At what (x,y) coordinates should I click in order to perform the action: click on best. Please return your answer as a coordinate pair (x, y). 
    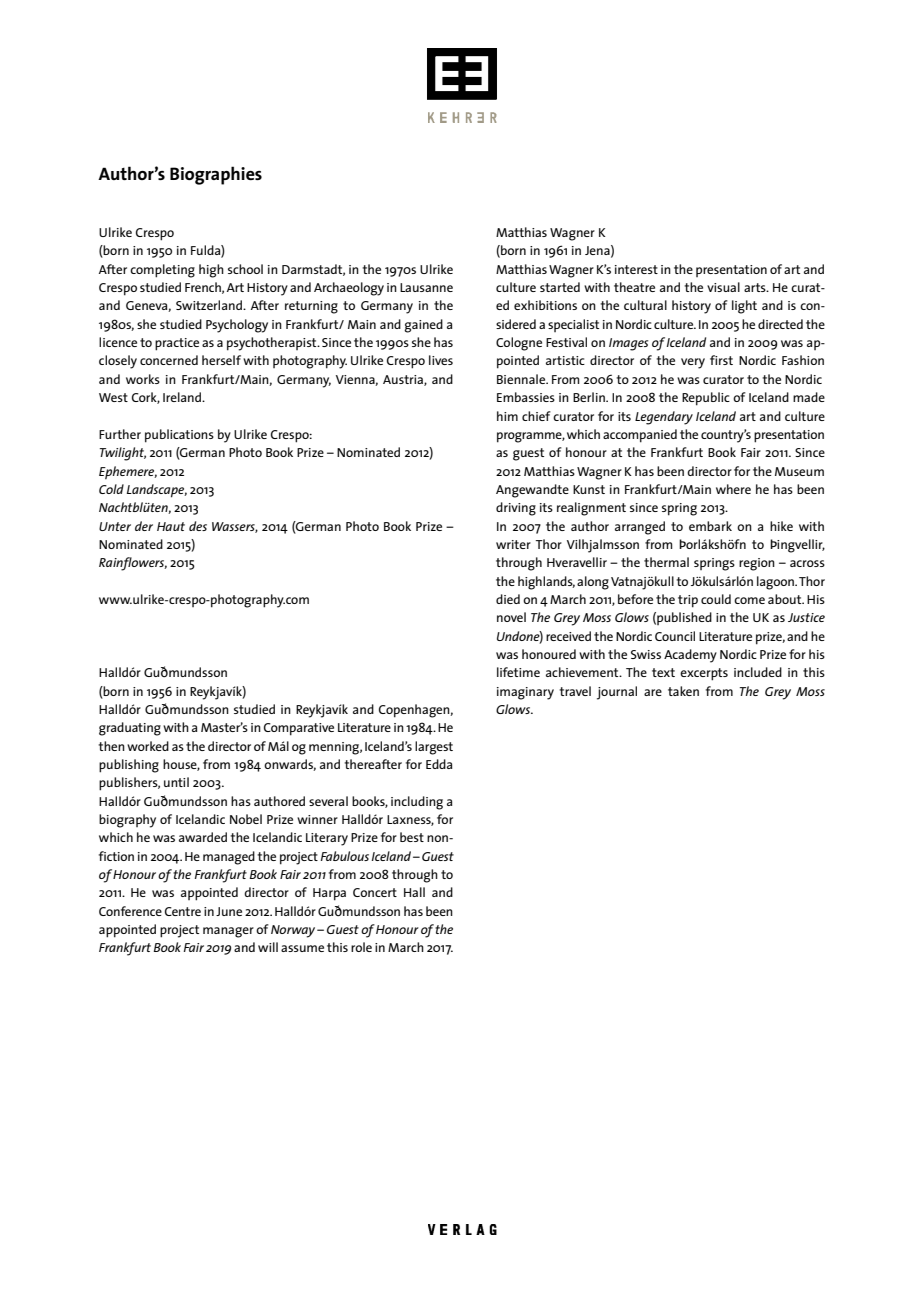
    Looking at the image, I should click on (412, 837).
